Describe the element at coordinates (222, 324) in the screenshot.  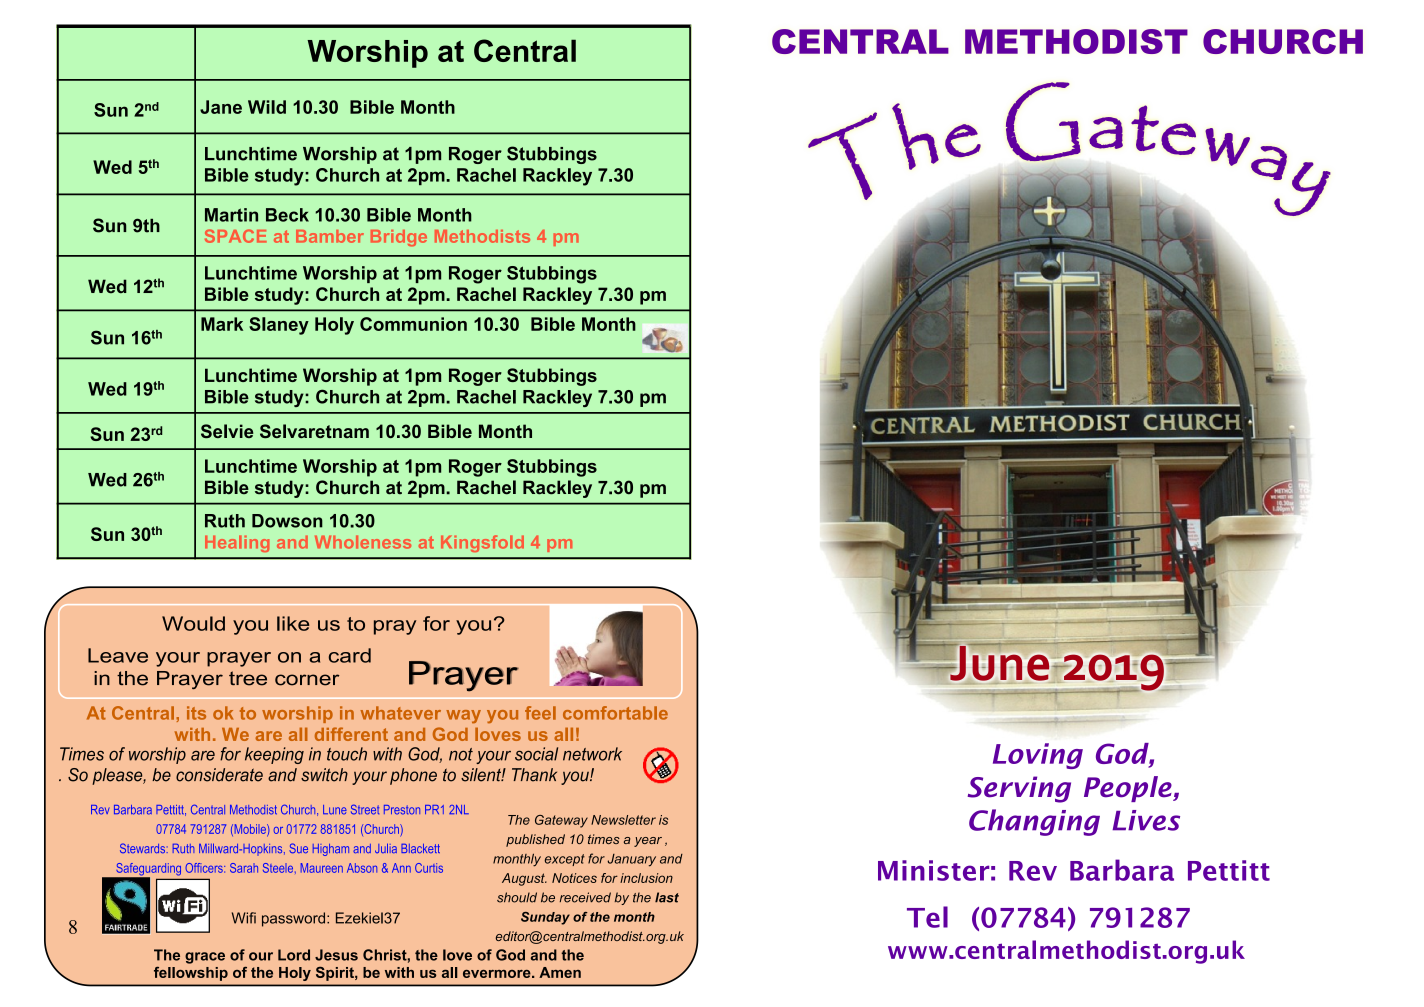
I see `Mark` at that location.
